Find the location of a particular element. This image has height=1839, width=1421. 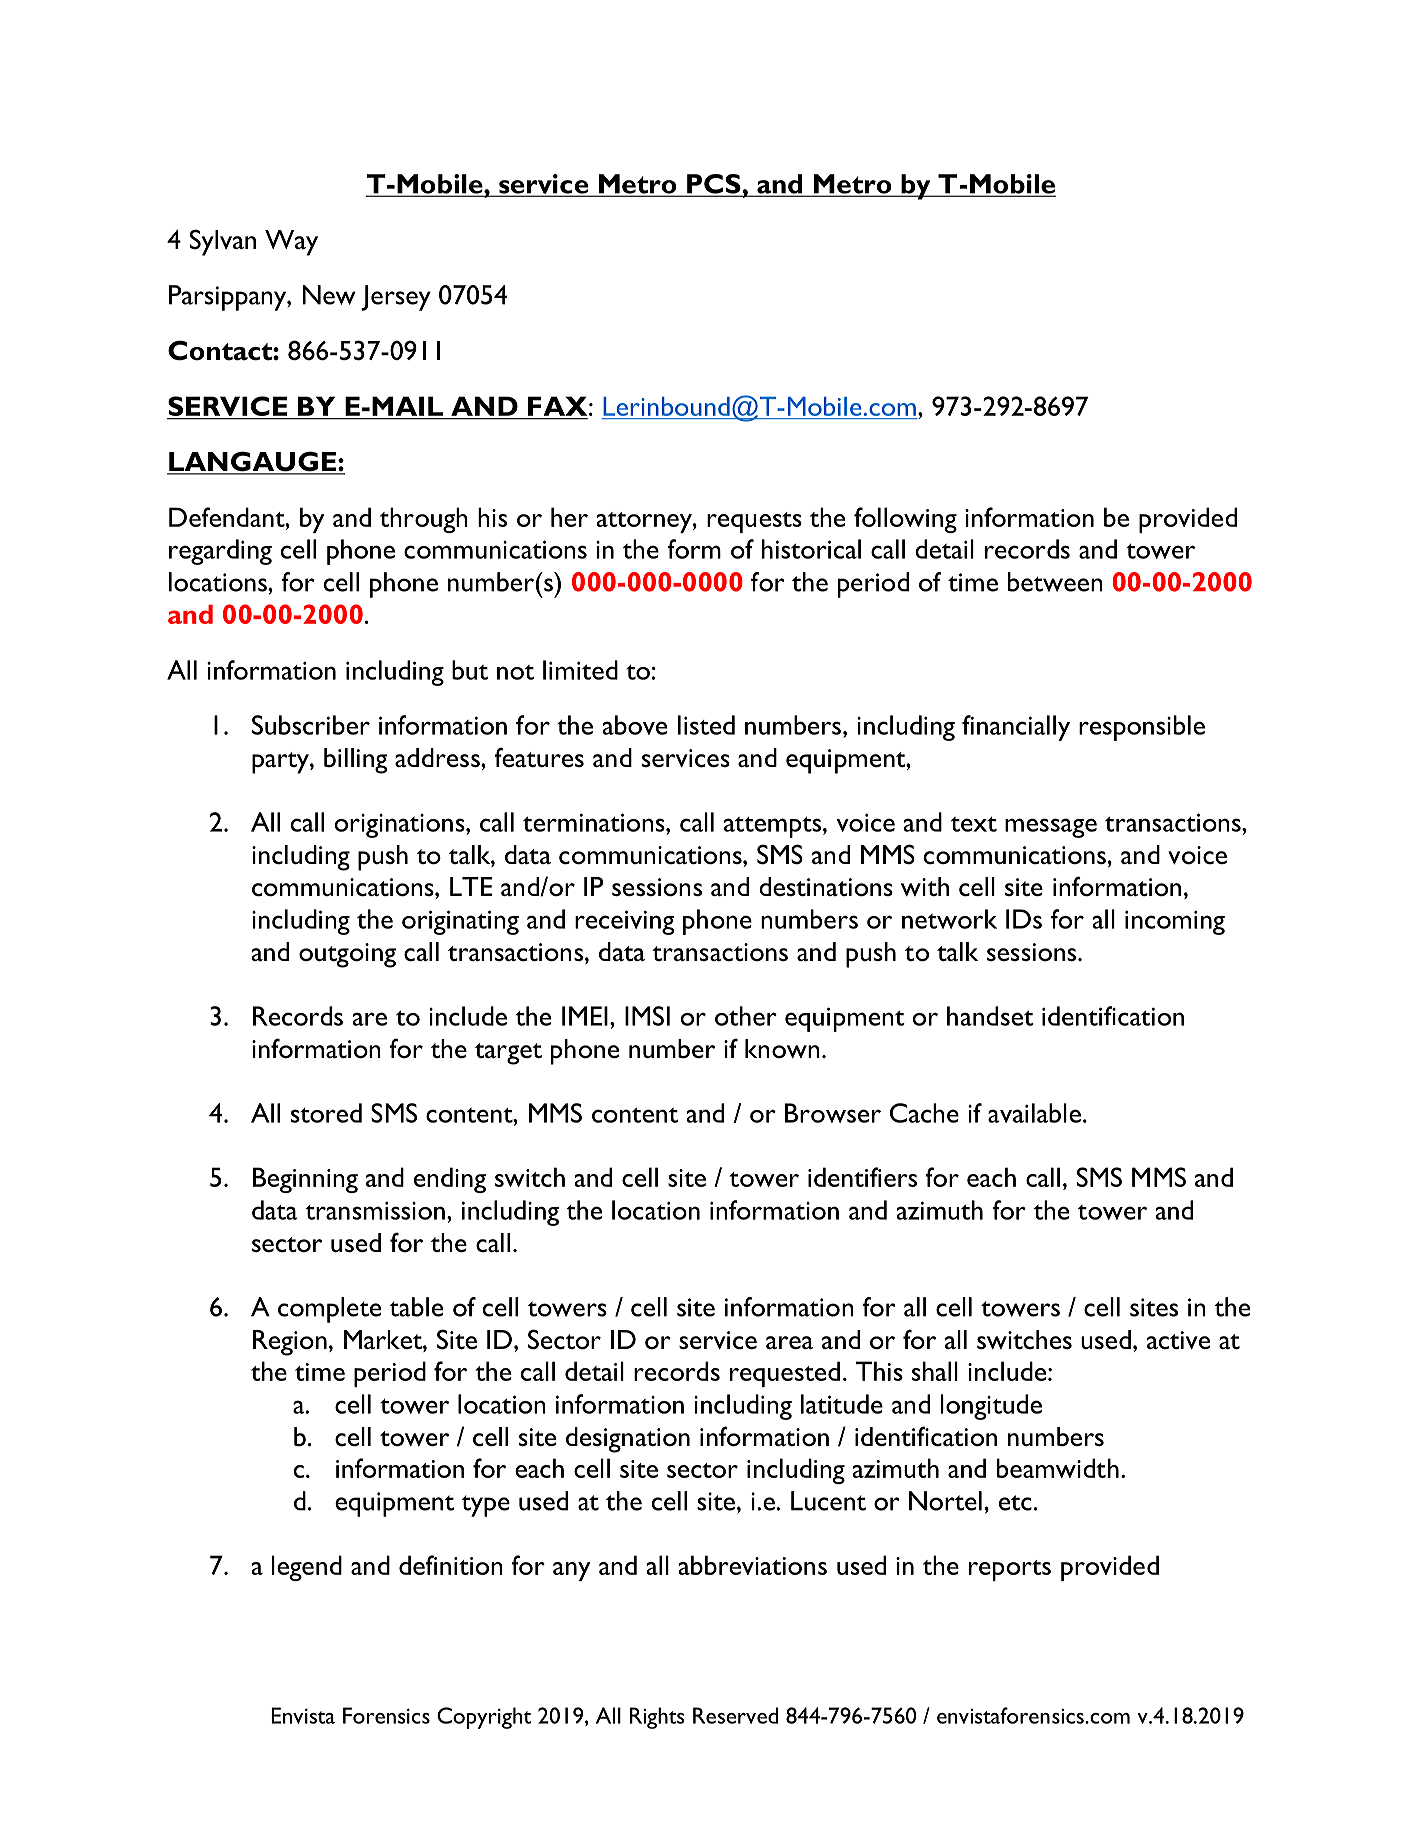

Beginning is located at coordinates (305, 1180).
